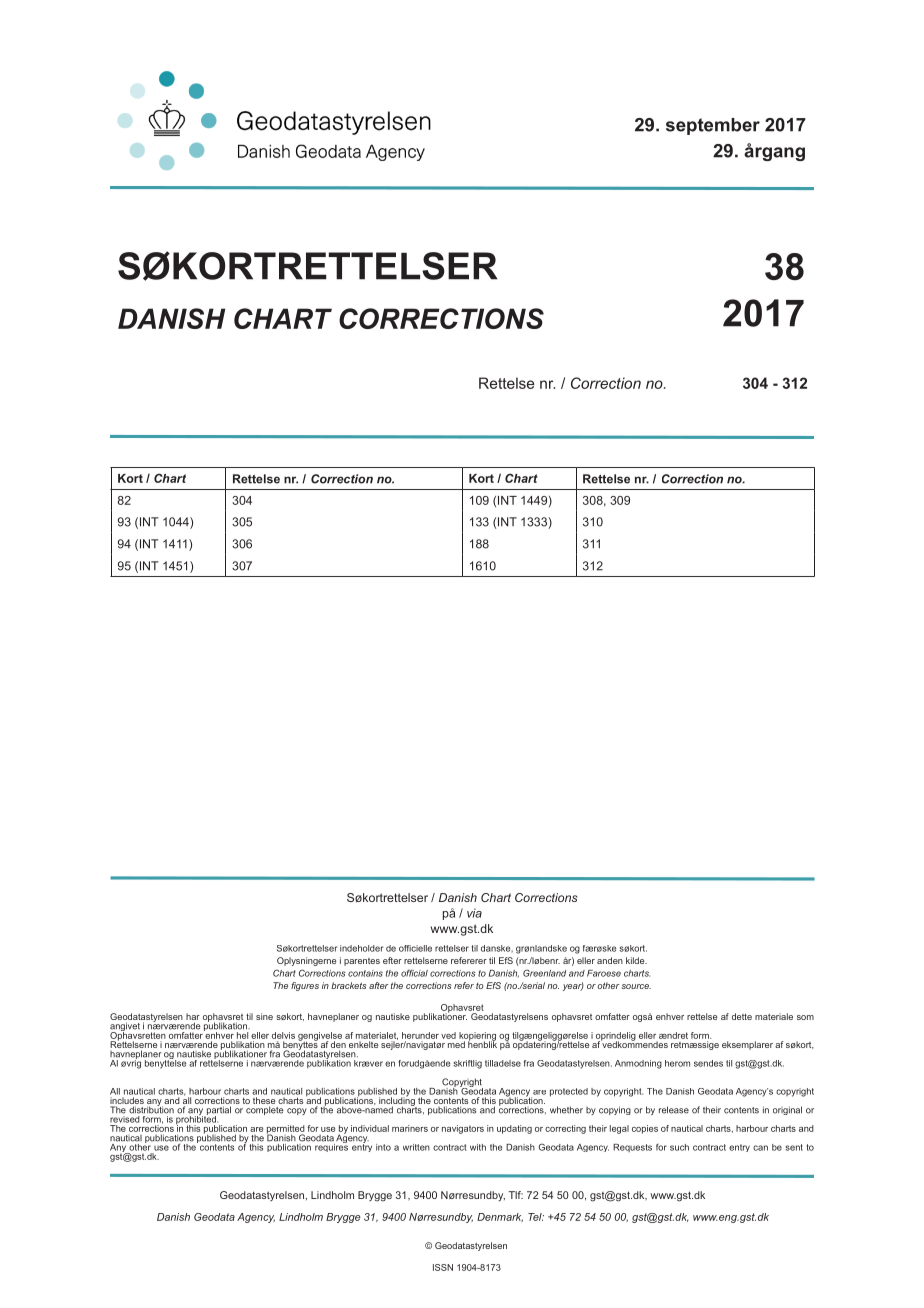 This screenshot has width=924, height=1308. Describe the element at coordinates (414, 973) in the screenshot. I see `official` at that location.
